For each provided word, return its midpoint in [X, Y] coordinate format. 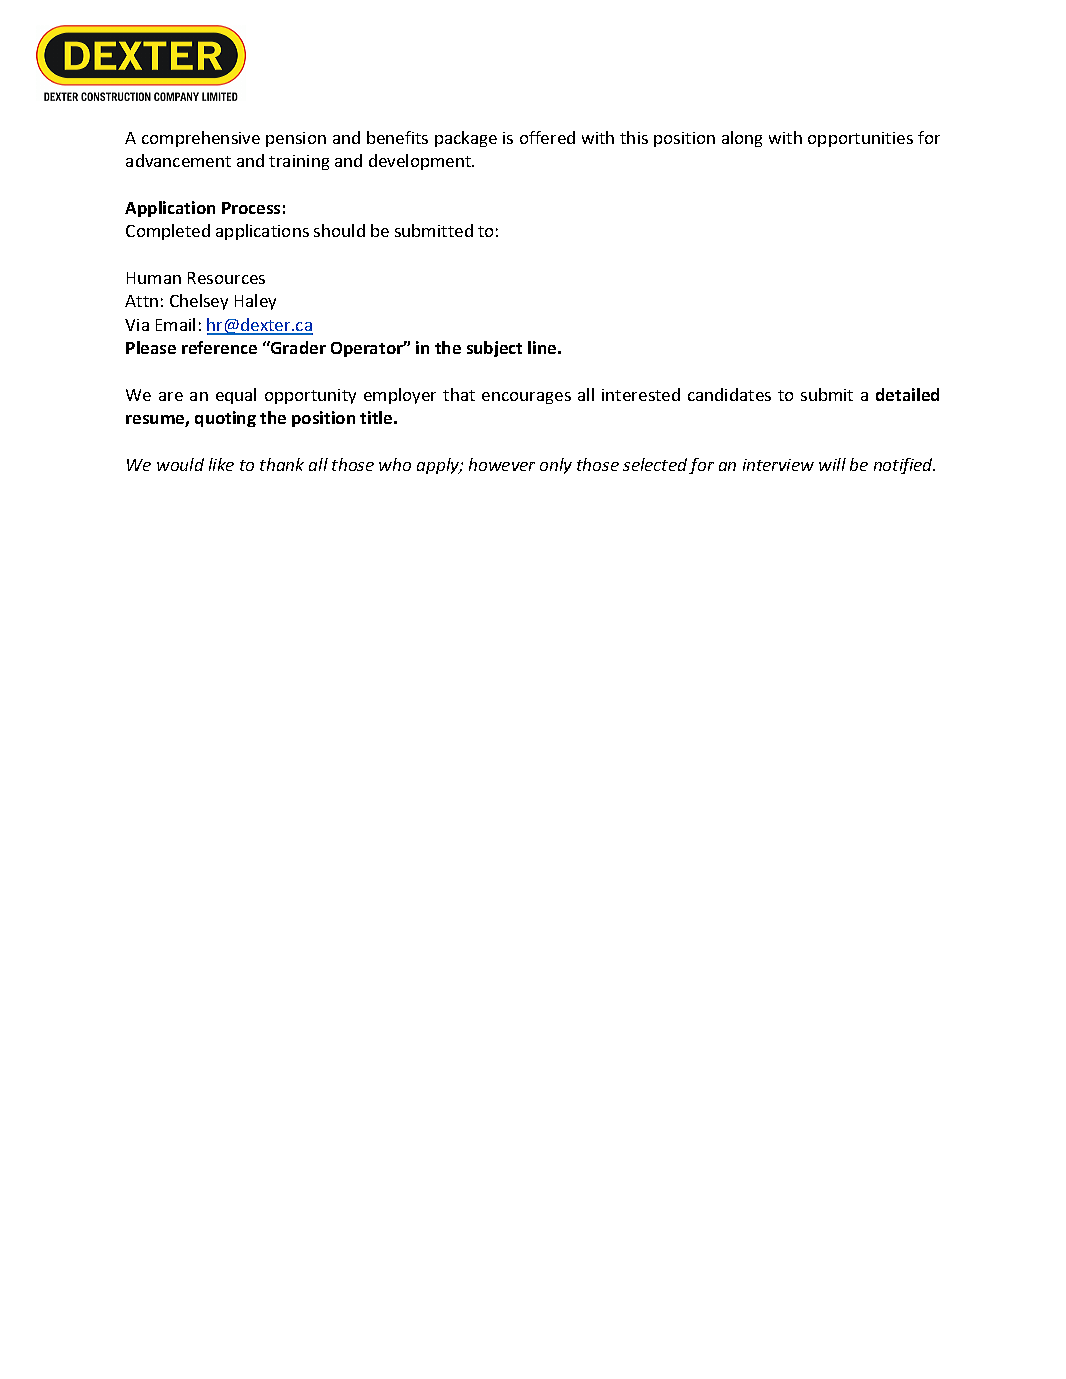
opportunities [860, 139]
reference [219, 347]
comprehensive [201, 139]
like [221, 464]
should [339, 230]
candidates [729, 394]
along [742, 139]
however [502, 464]
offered [547, 137]
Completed [168, 232]
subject [494, 349]
